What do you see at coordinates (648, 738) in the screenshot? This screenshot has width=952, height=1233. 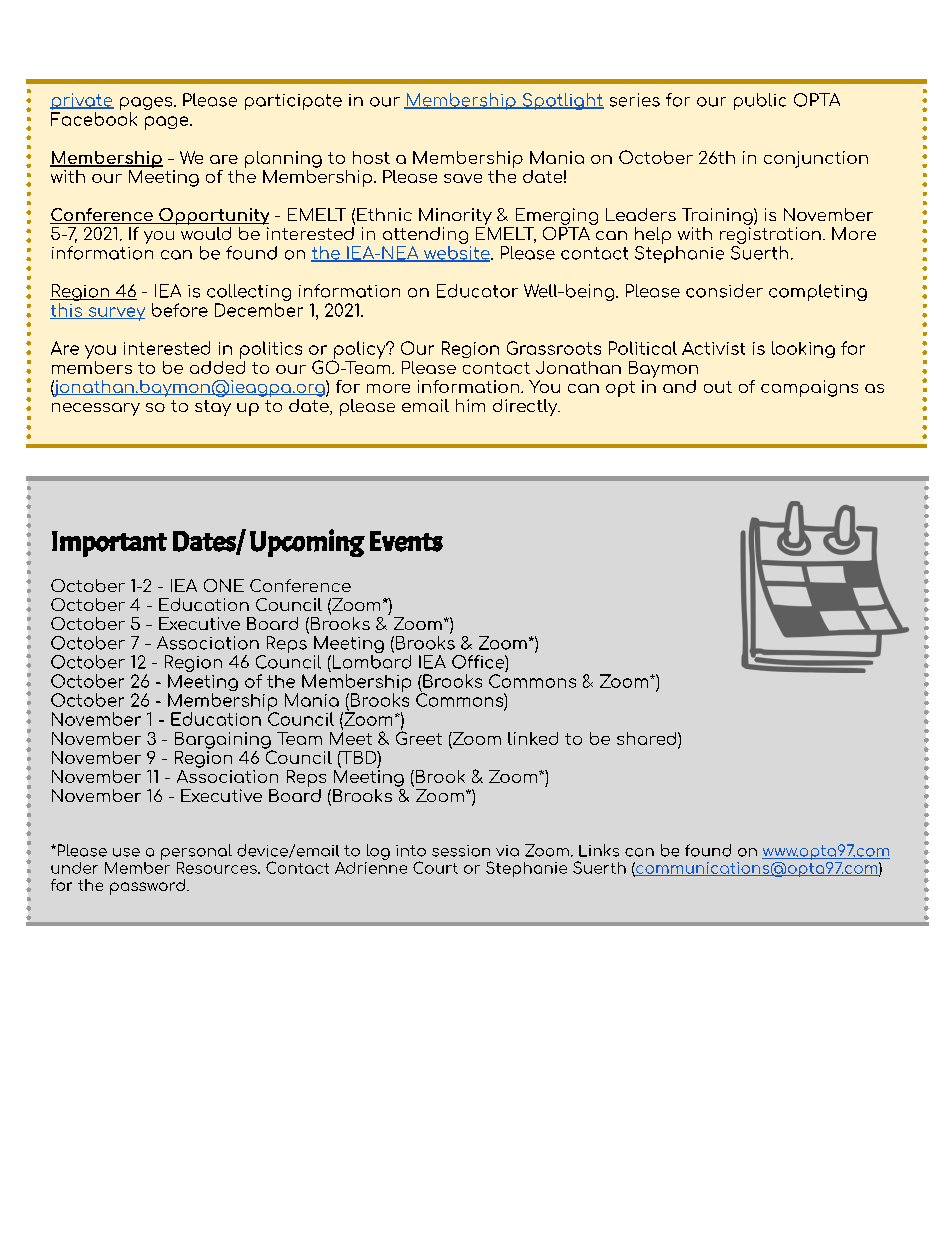 I see `shared` at bounding box center [648, 738].
